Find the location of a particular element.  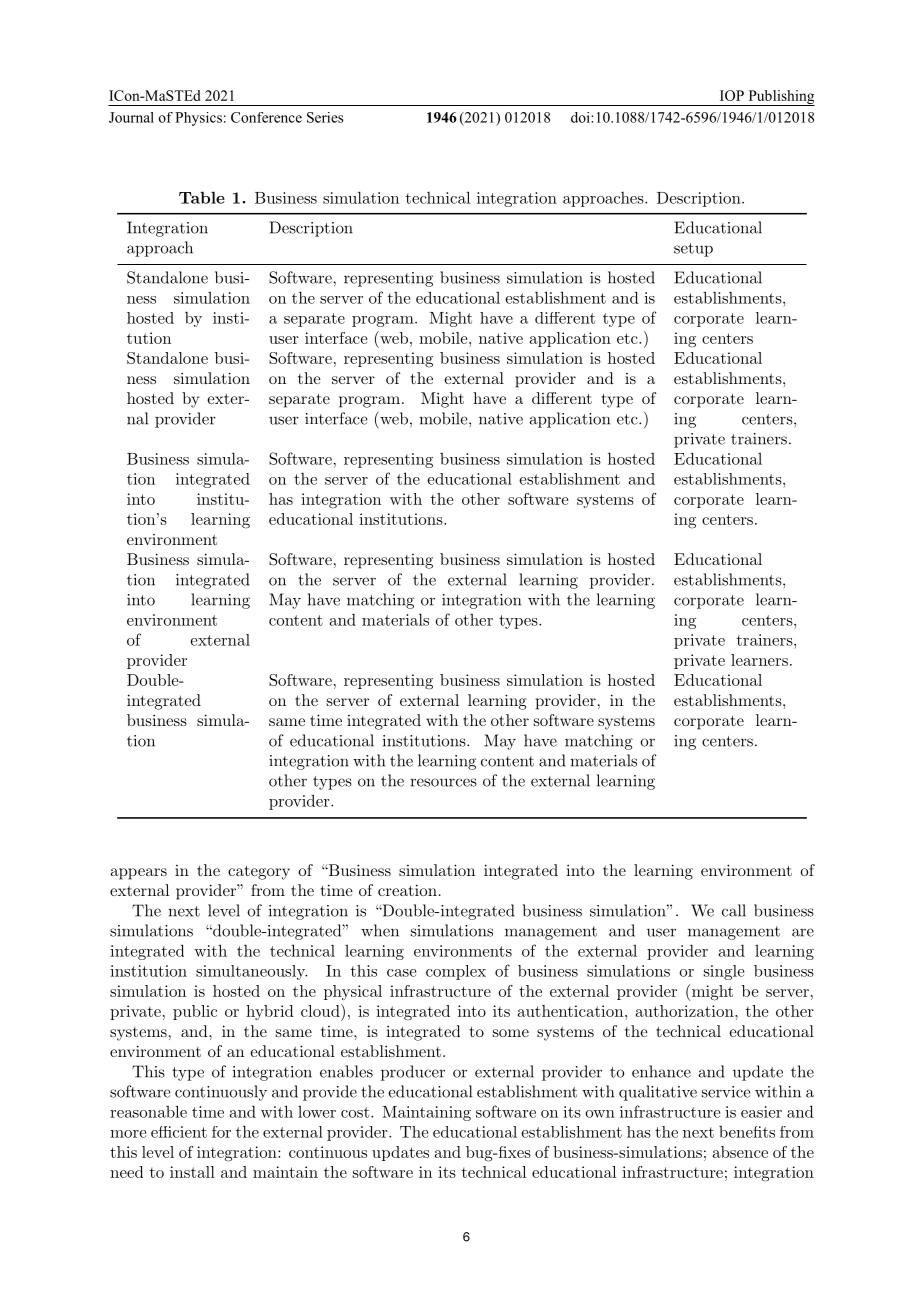

category is located at coordinates (259, 872).
